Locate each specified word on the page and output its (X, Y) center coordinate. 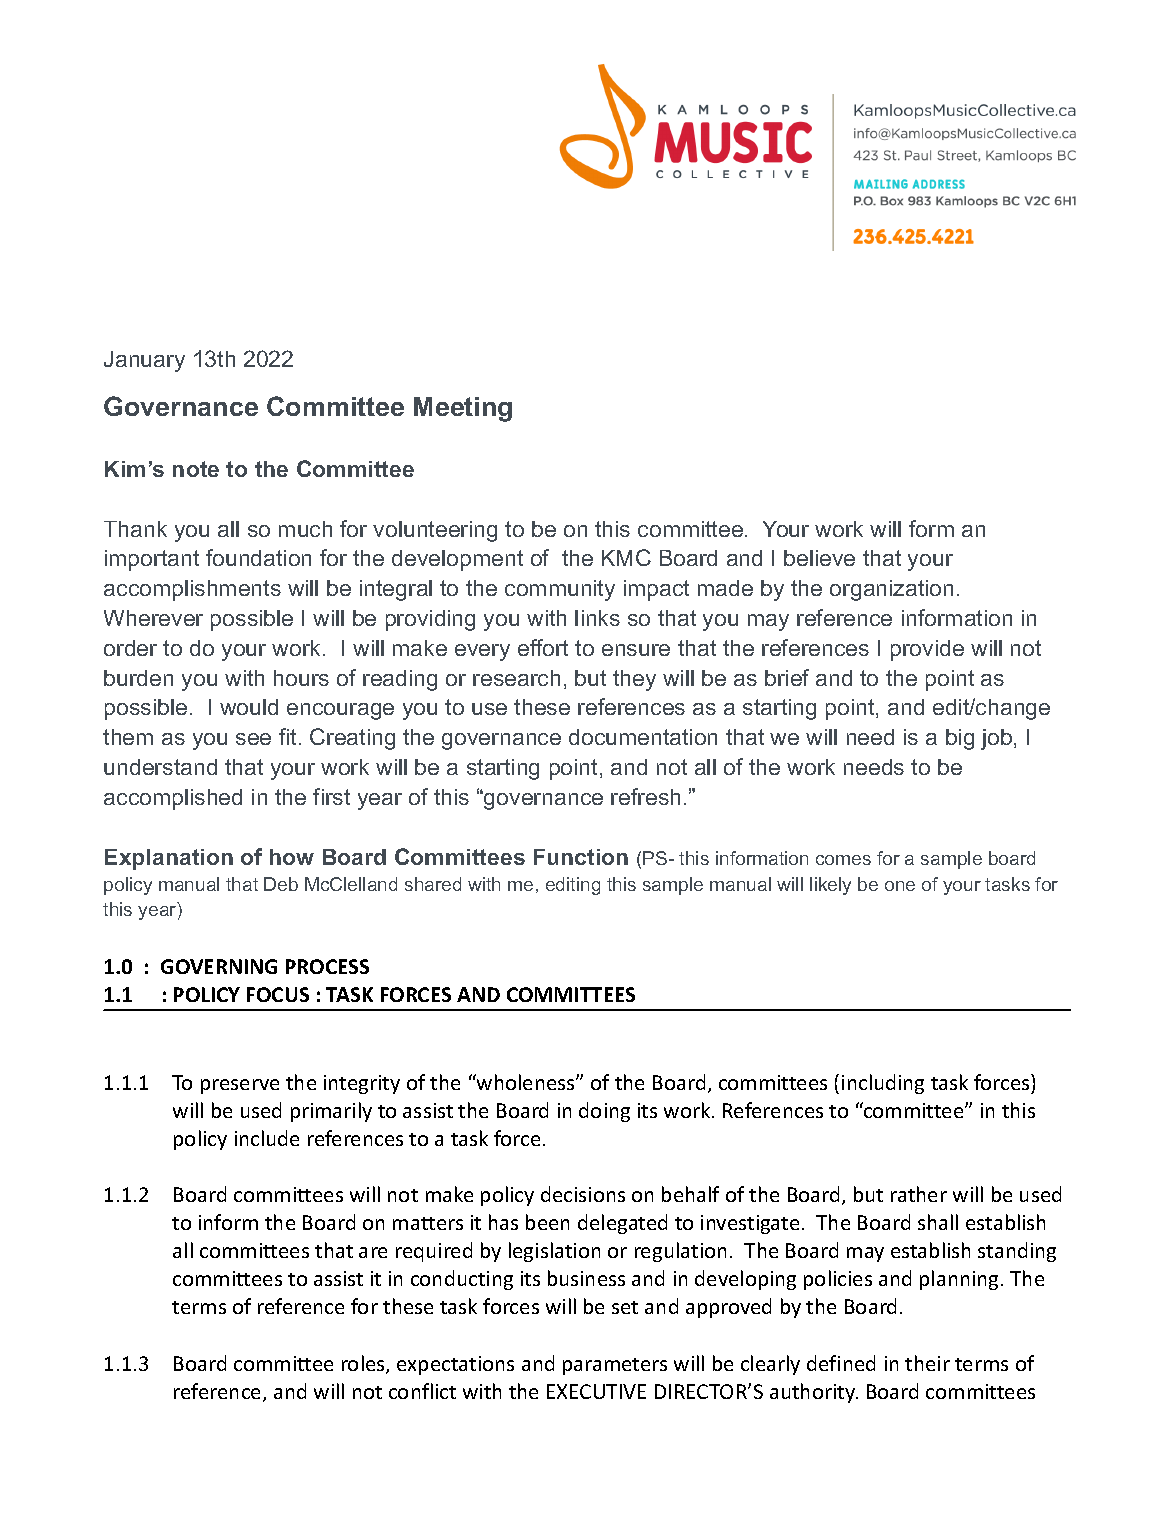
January (144, 361)
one (900, 886)
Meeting (463, 409)
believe (819, 558)
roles (364, 1364)
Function (581, 857)
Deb (281, 884)
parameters (615, 1366)
